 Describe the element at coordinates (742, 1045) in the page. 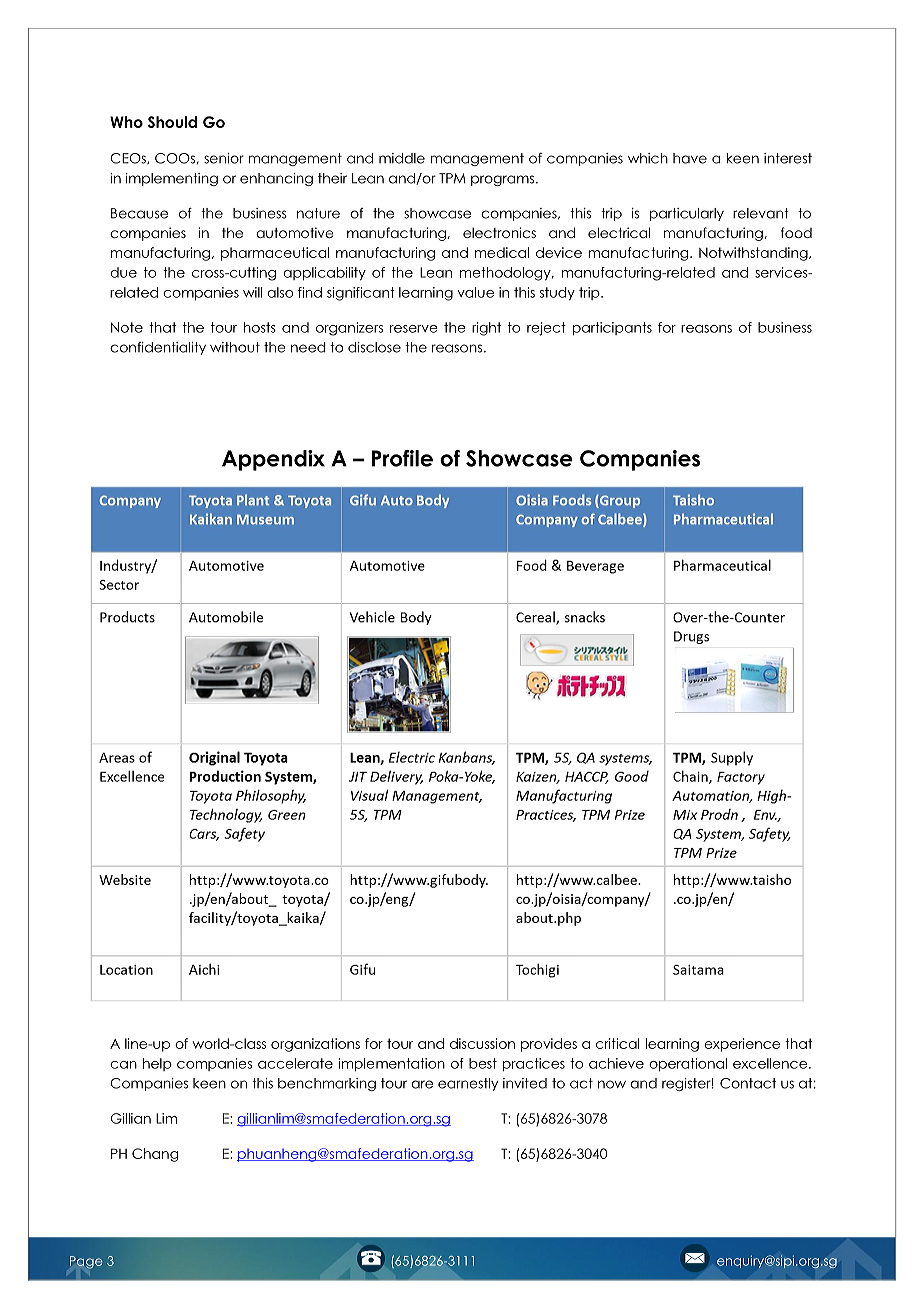

I see `experience` at that location.
